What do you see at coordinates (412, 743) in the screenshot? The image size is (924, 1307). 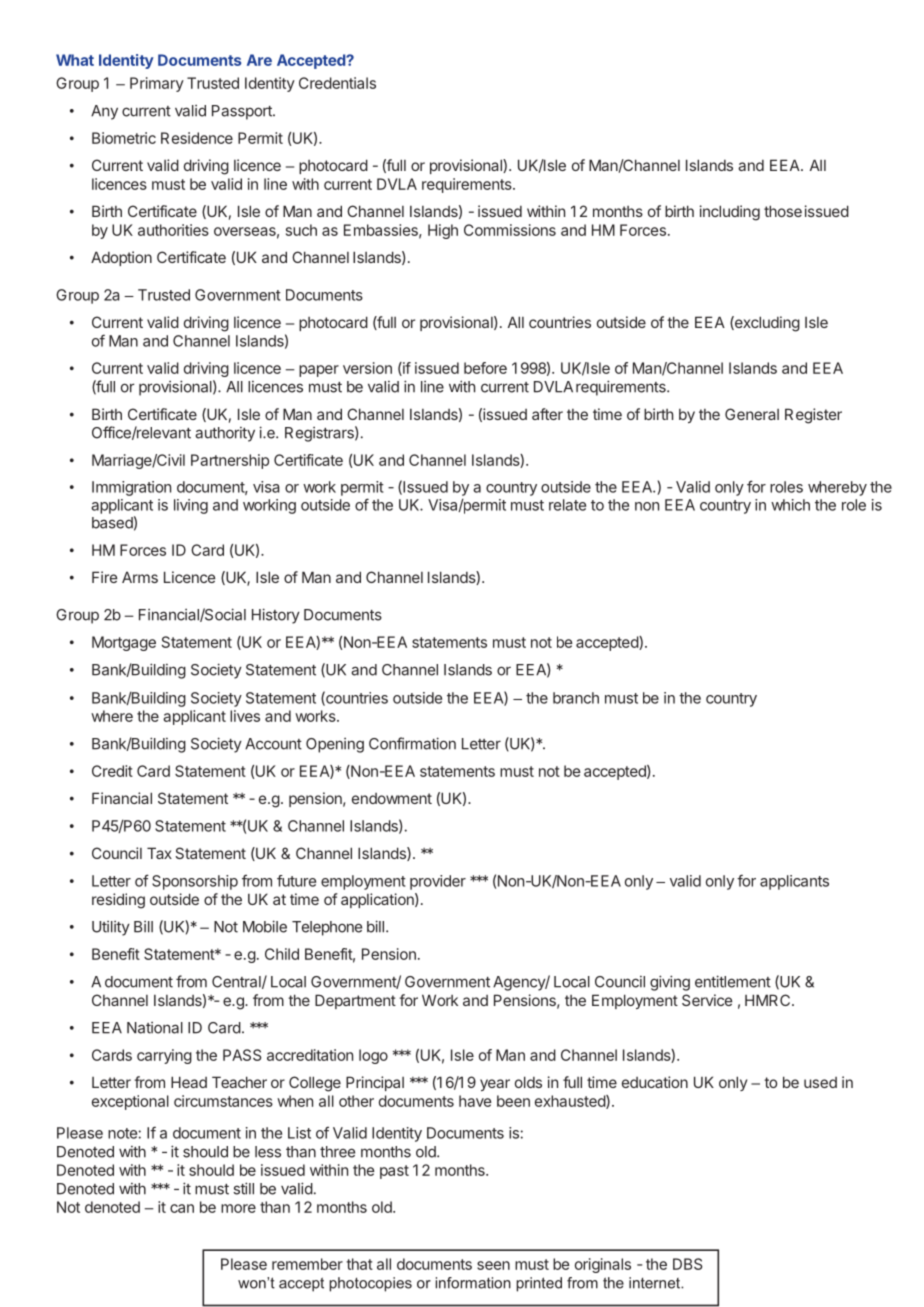 I see `Confirmation` at bounding box center [412, 743].
